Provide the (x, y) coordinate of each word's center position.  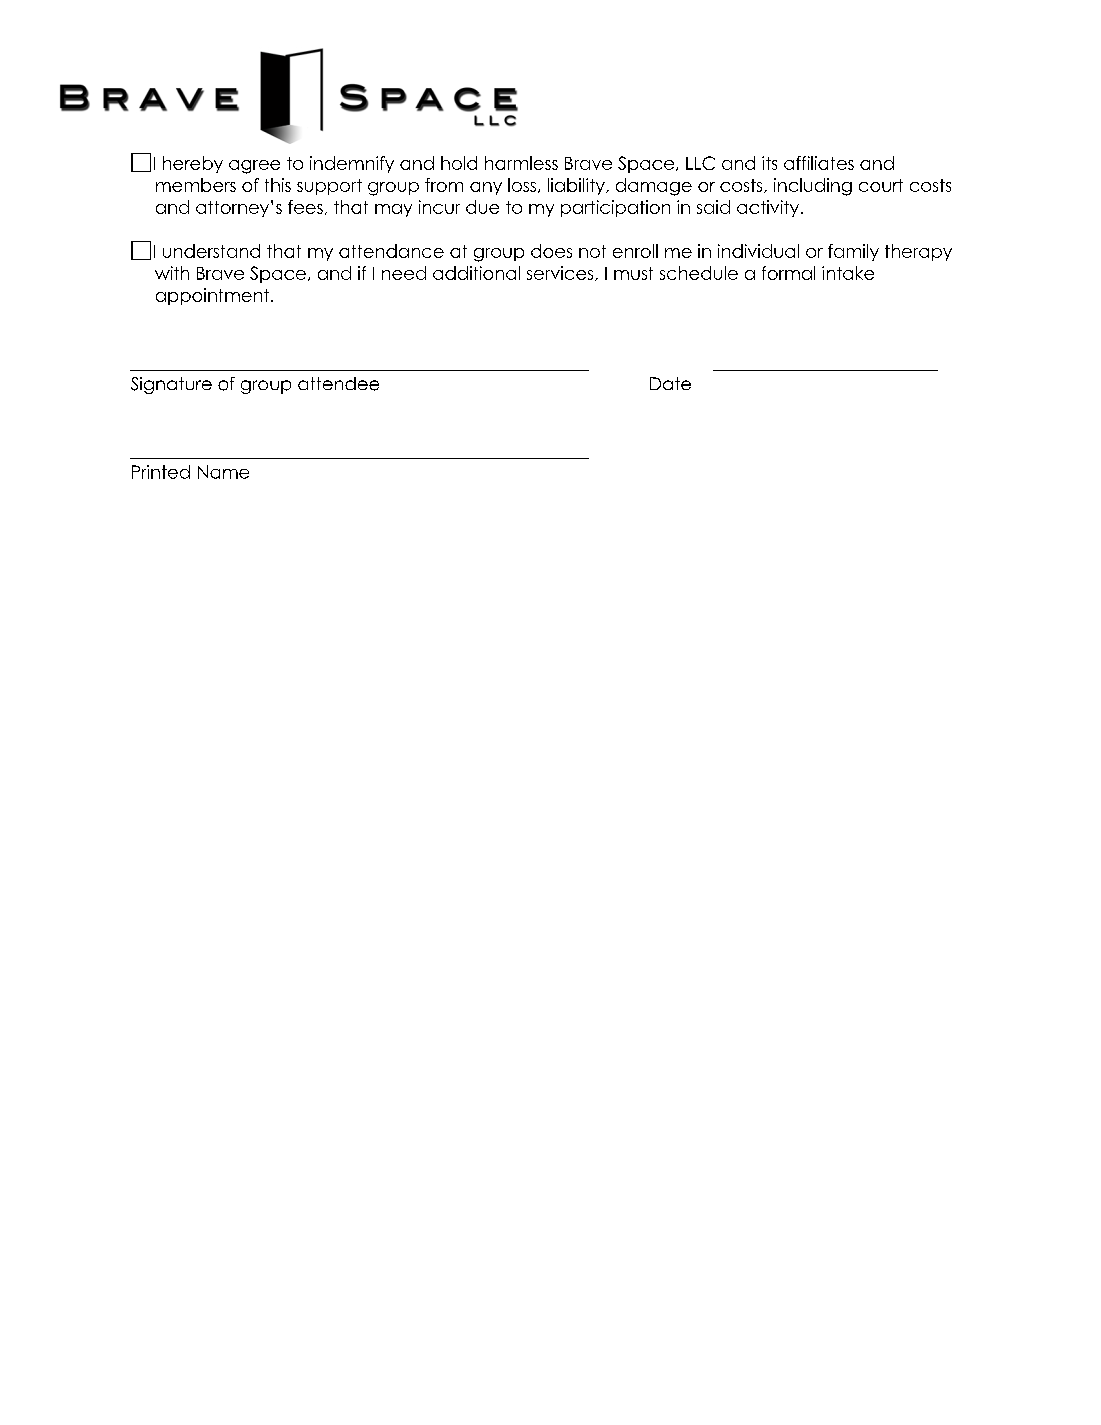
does (551, 251)
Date (670, 383)
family (853, 252)
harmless (521, 163)
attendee (338, 384)
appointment (214, 296)
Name (223, 472)
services (561, 273)
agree (254, 167)
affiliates (819, 163)
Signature (171, 385)
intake (848, 273)
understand (211, 251)
